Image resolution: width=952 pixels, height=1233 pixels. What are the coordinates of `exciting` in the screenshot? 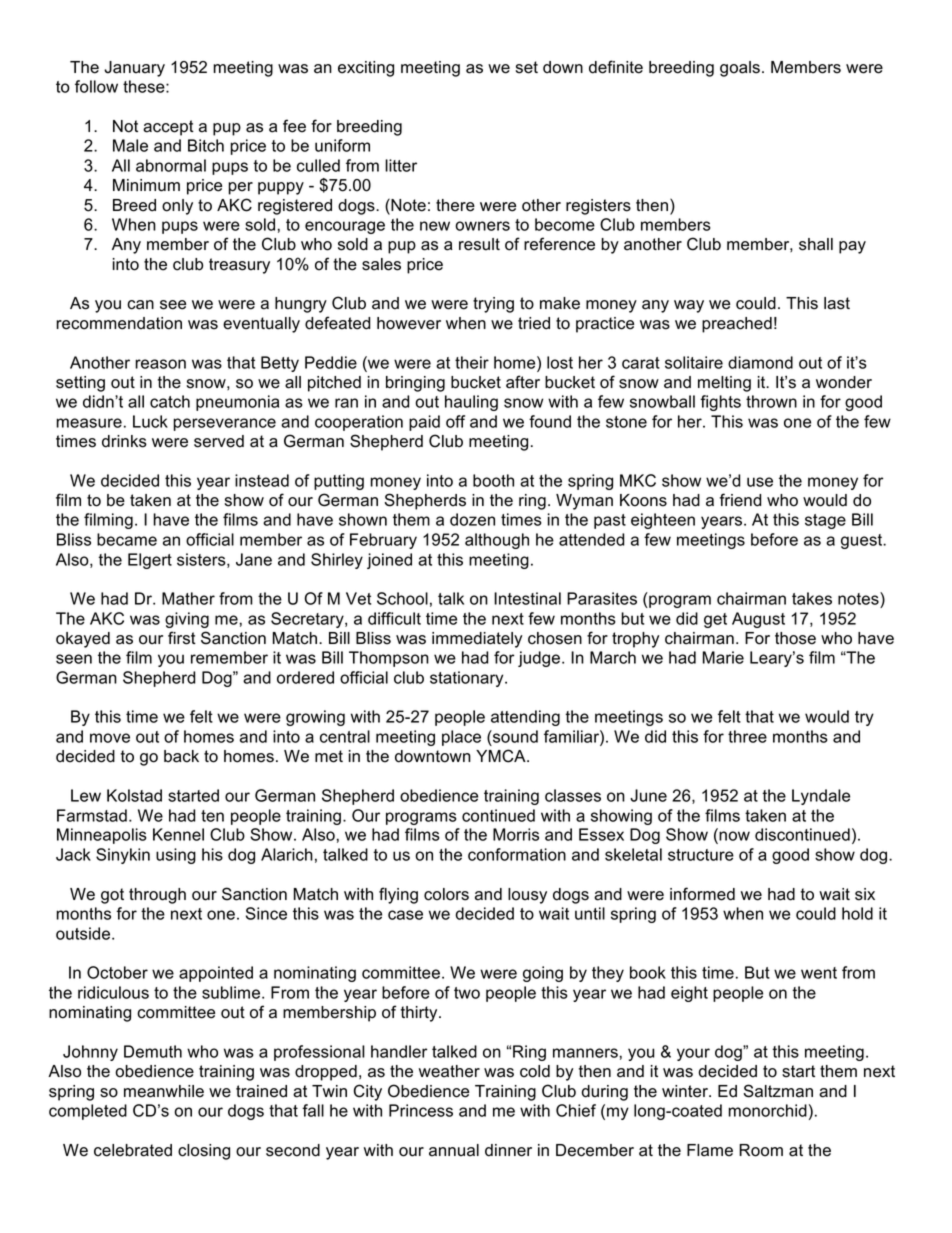 It's located at (366, 69).
